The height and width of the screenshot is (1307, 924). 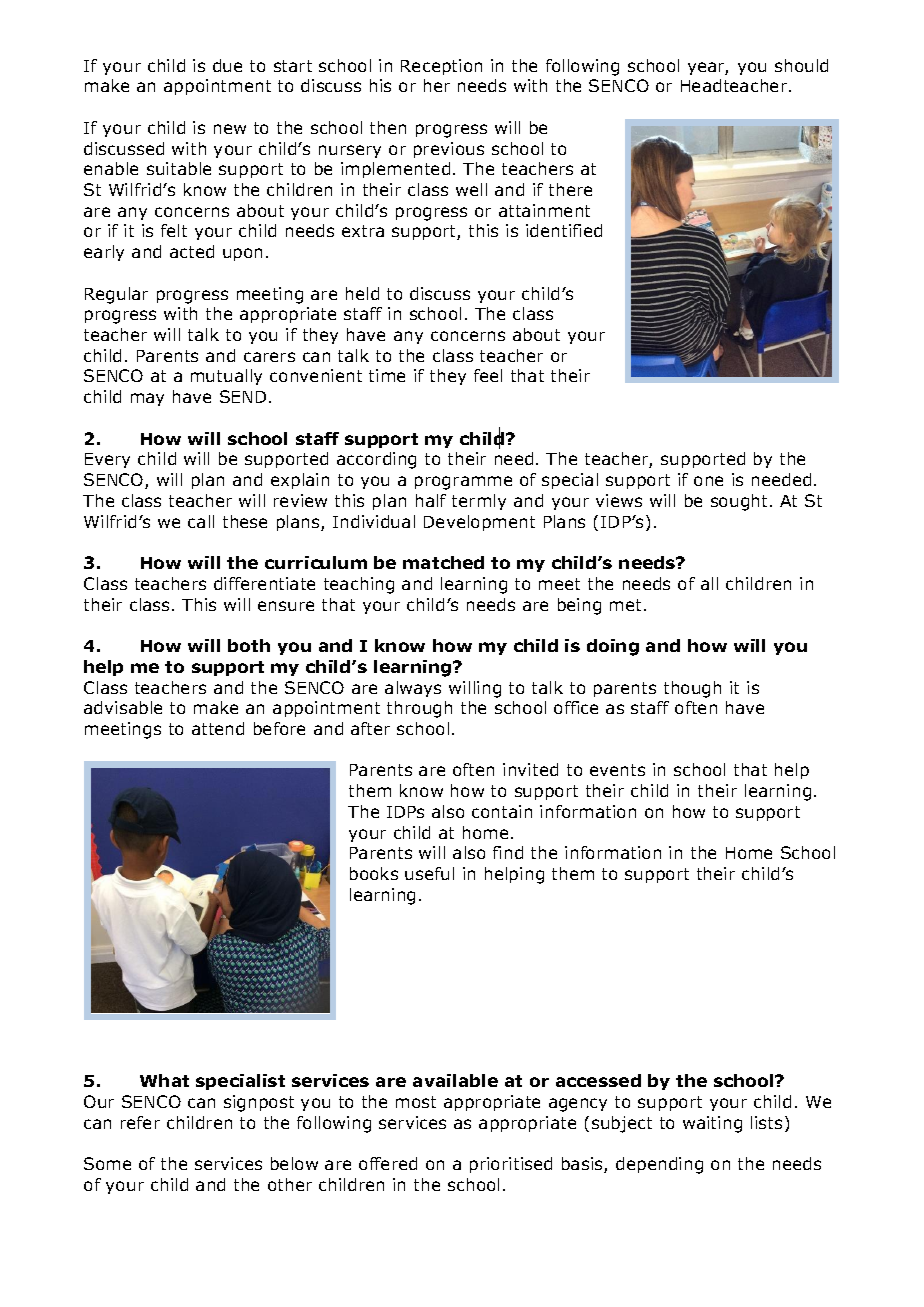 What do you see at coordinates (511, 1165) in the screenshot?
I see `prioritised` at bounding box center [511, 1165].
